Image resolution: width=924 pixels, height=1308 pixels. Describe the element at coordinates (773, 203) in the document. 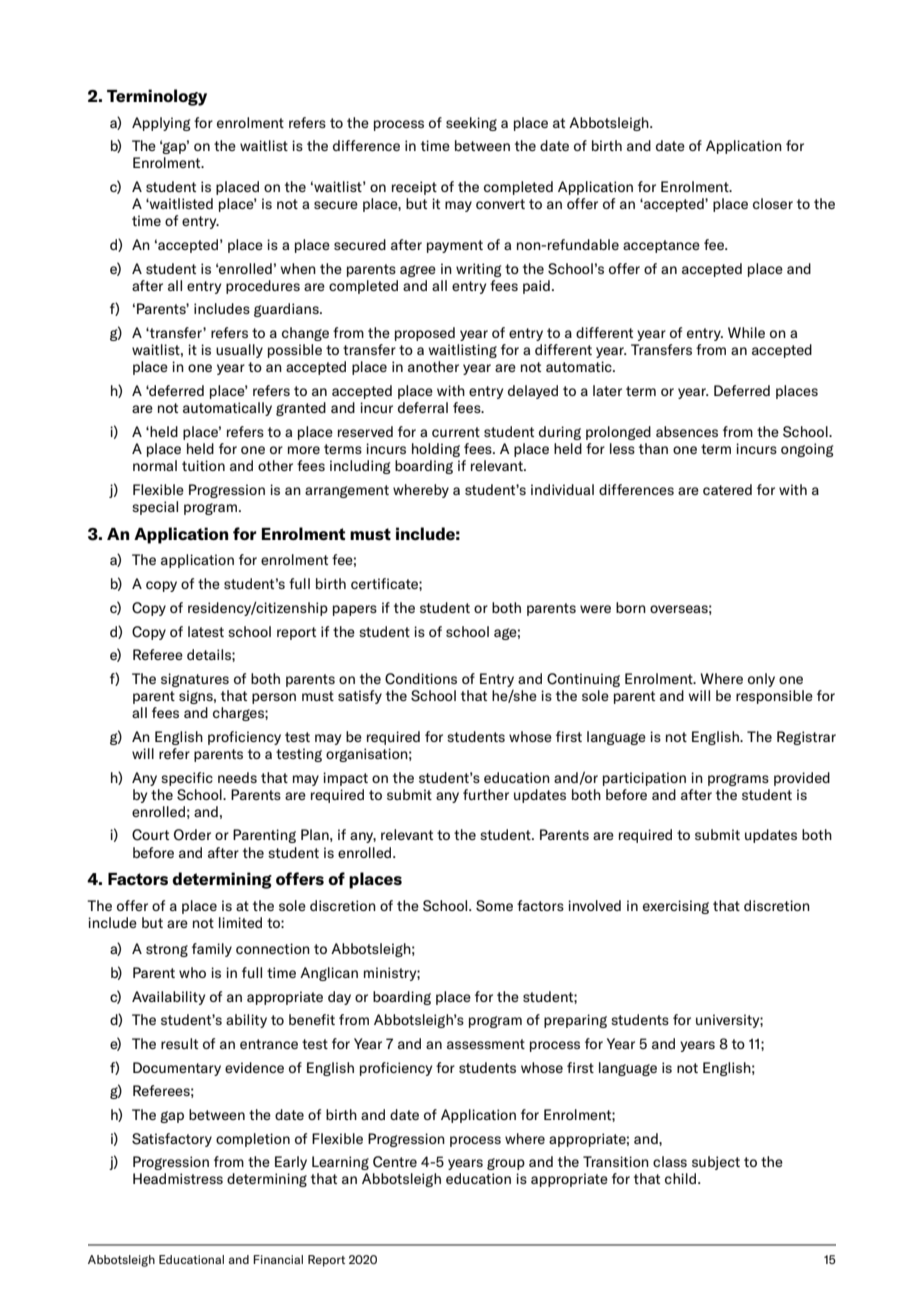

I see `closer` at that location.
